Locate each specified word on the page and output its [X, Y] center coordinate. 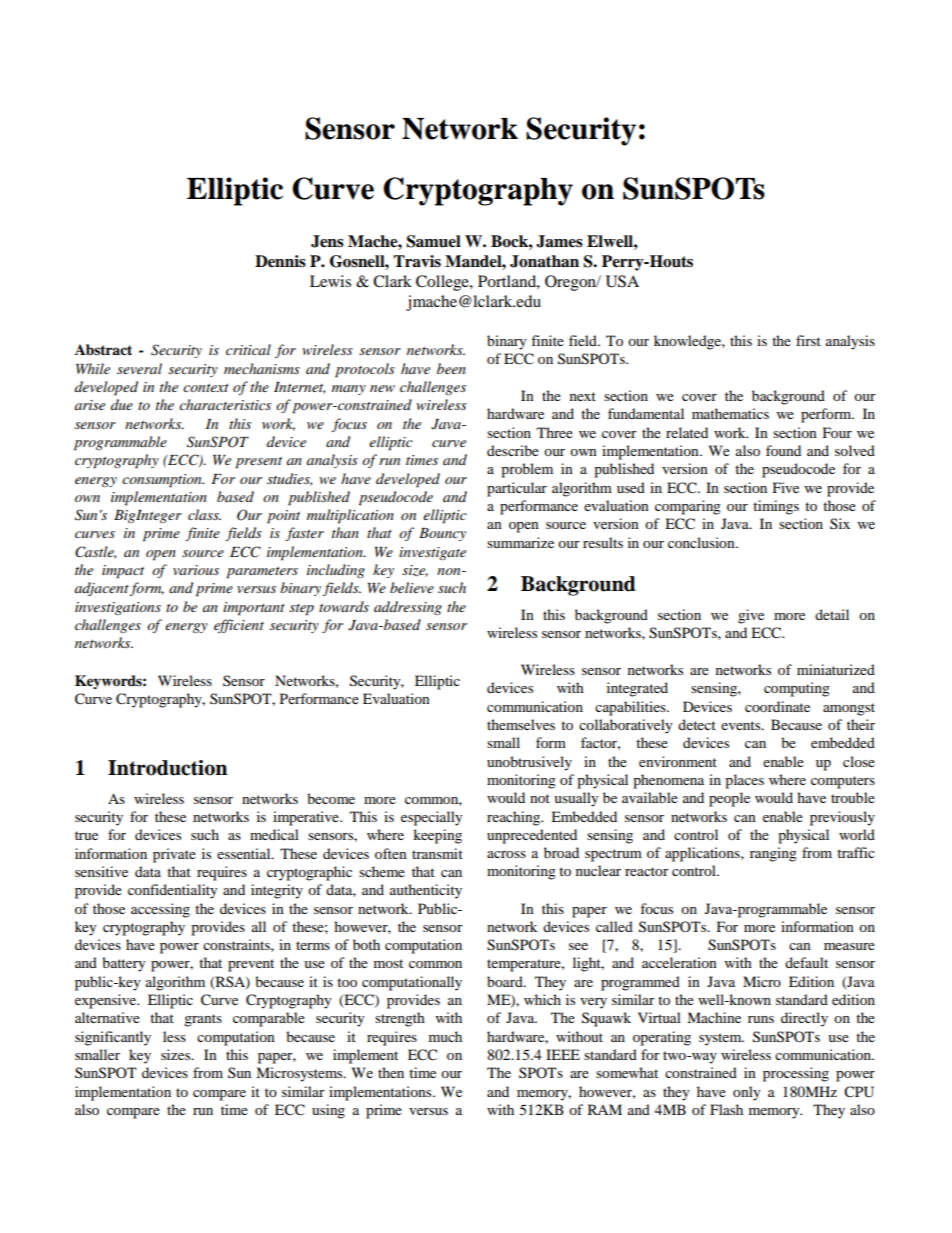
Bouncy [442, 534]
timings [776, 507]
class [204, 514]
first [808, 340]
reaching [515, 818]
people [729, 799]
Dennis [280, 261]
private [174, 855]
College [443, 283]
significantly [113, 1038]
